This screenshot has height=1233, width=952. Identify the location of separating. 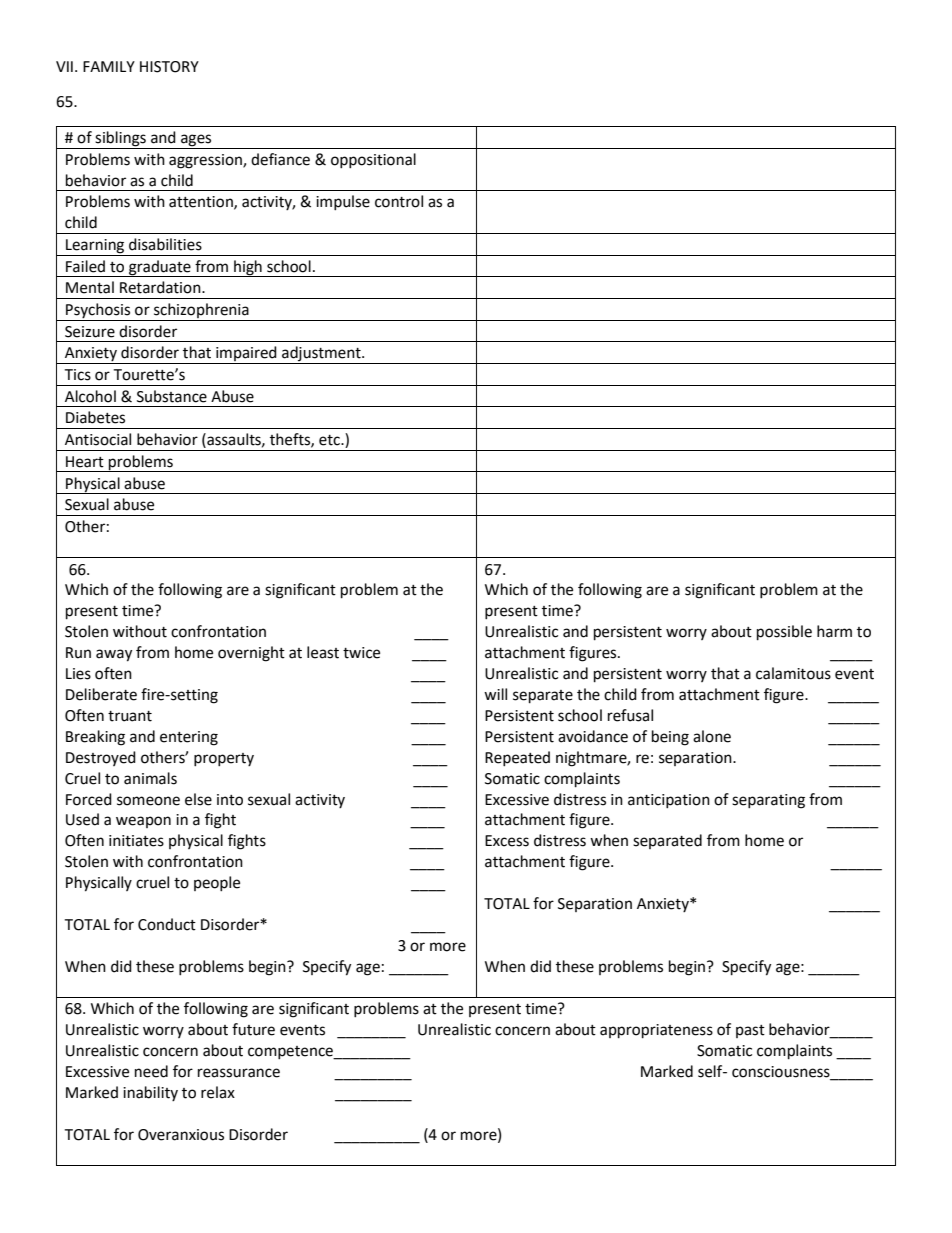
(768, 801).
